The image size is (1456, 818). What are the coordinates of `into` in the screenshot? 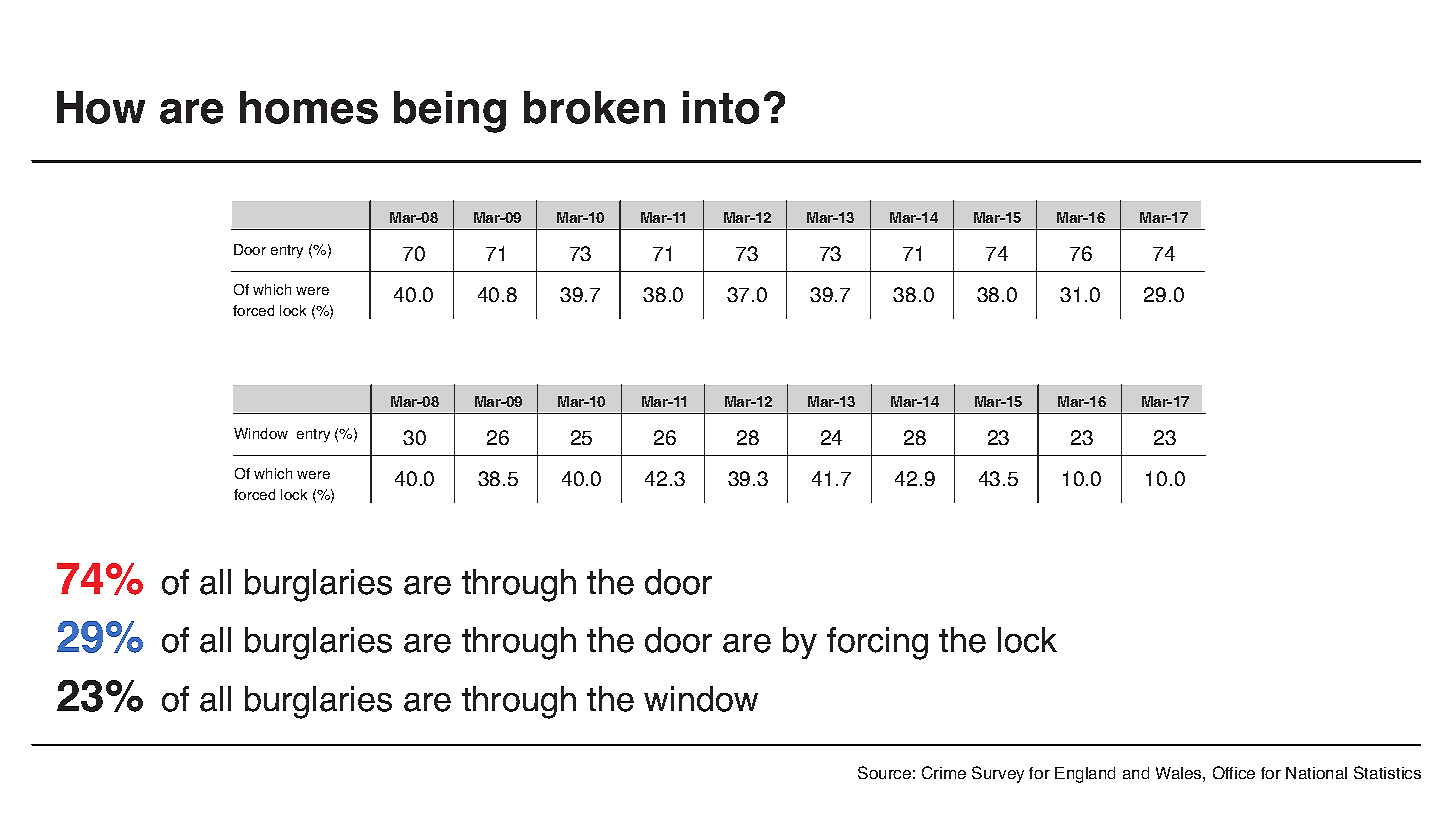 It's located at (721, 107).
